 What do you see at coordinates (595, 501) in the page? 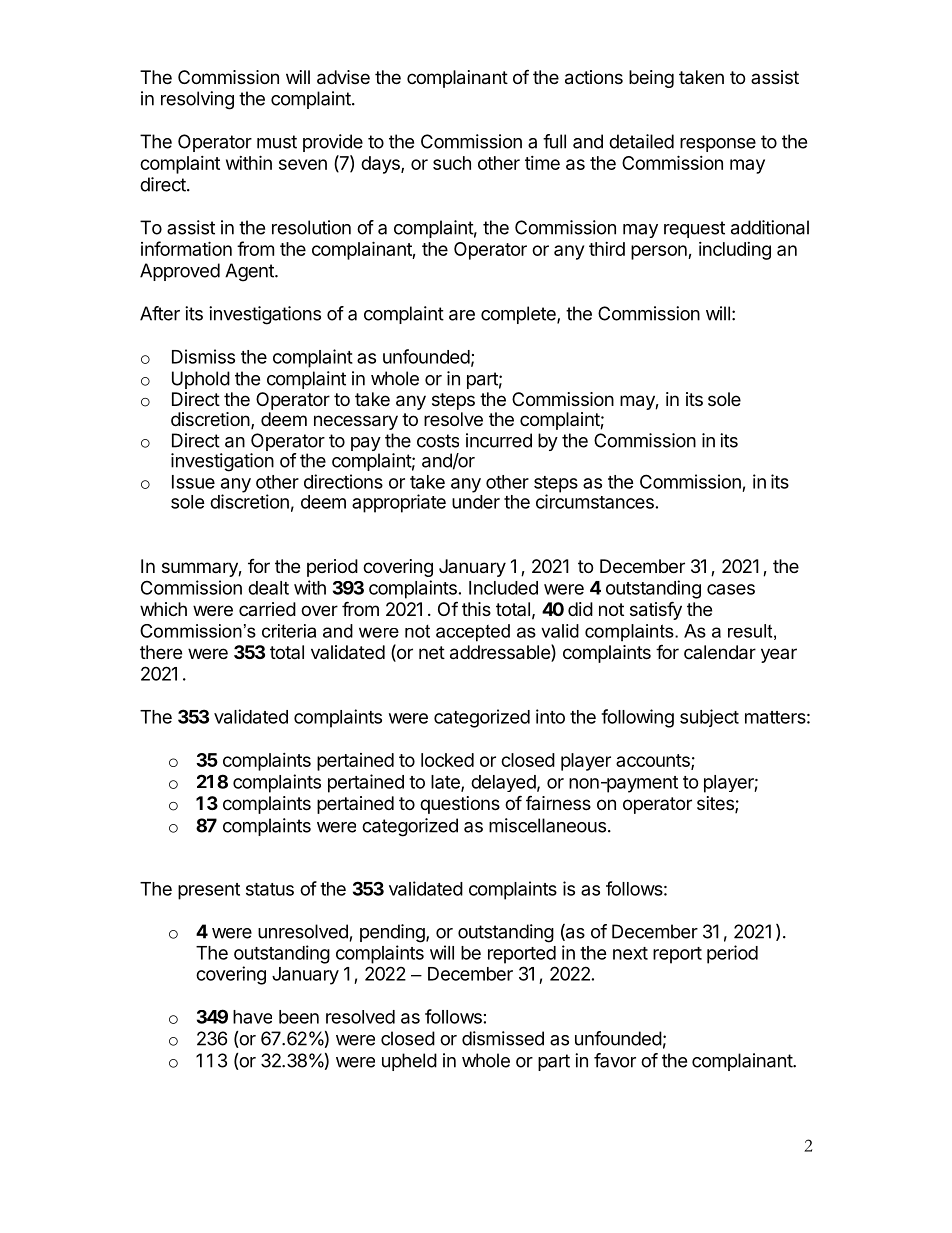
I see `circumstances` at bounding box center [595, 501].
